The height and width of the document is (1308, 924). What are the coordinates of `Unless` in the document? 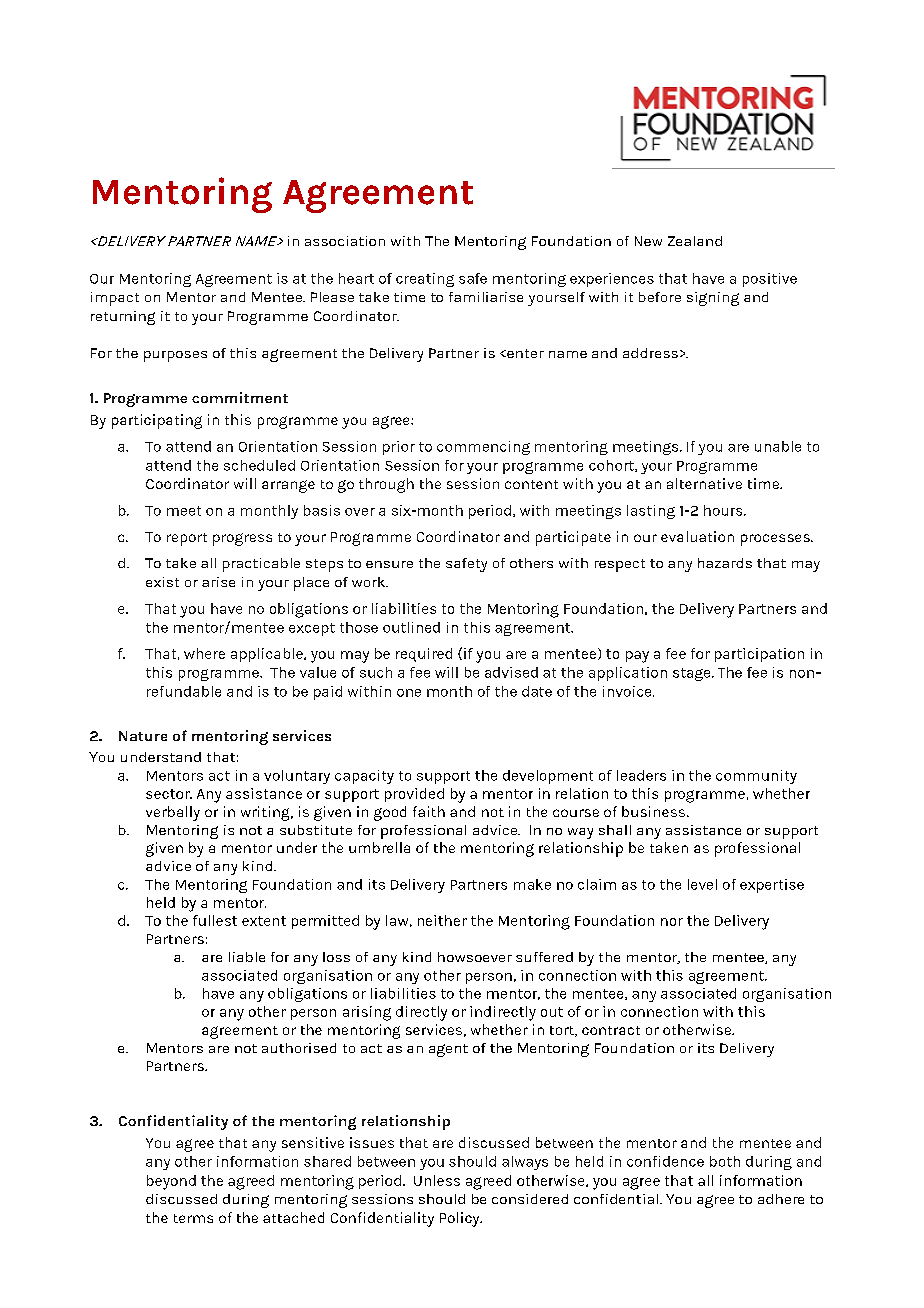 It's located at (437, 1180).
